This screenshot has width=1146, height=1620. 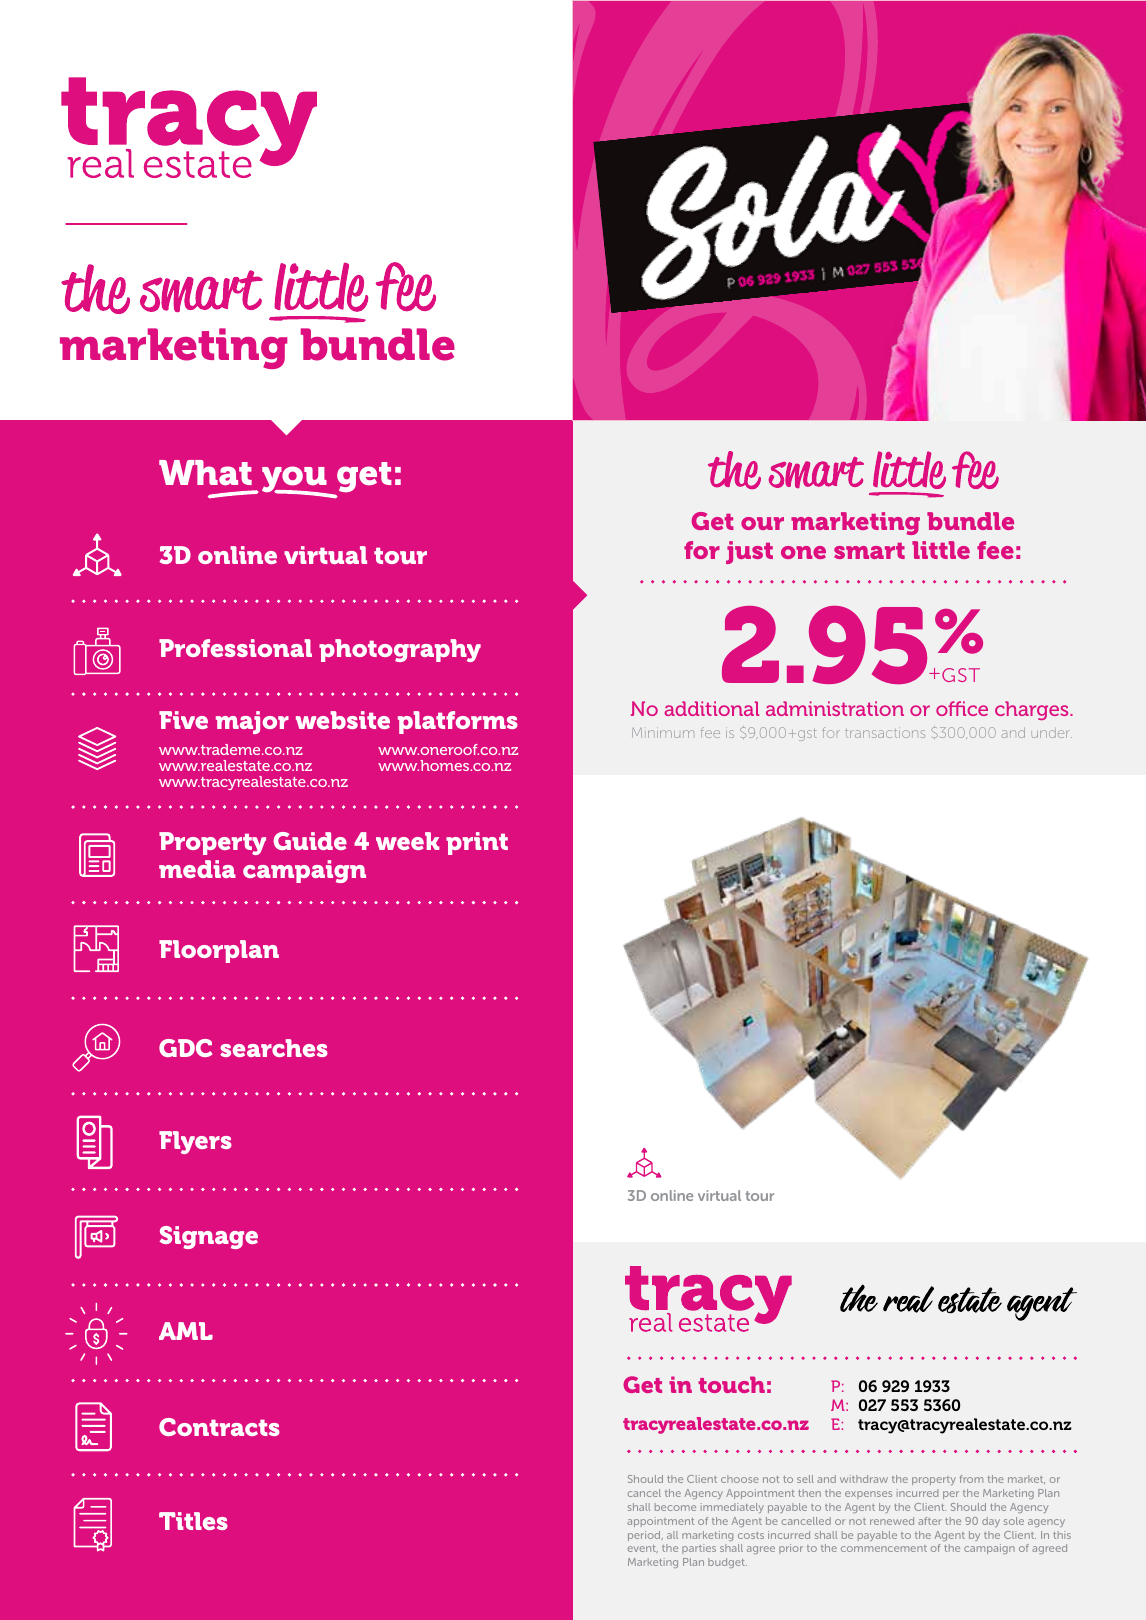 I want to click on little, so click(x=941, y=550).
